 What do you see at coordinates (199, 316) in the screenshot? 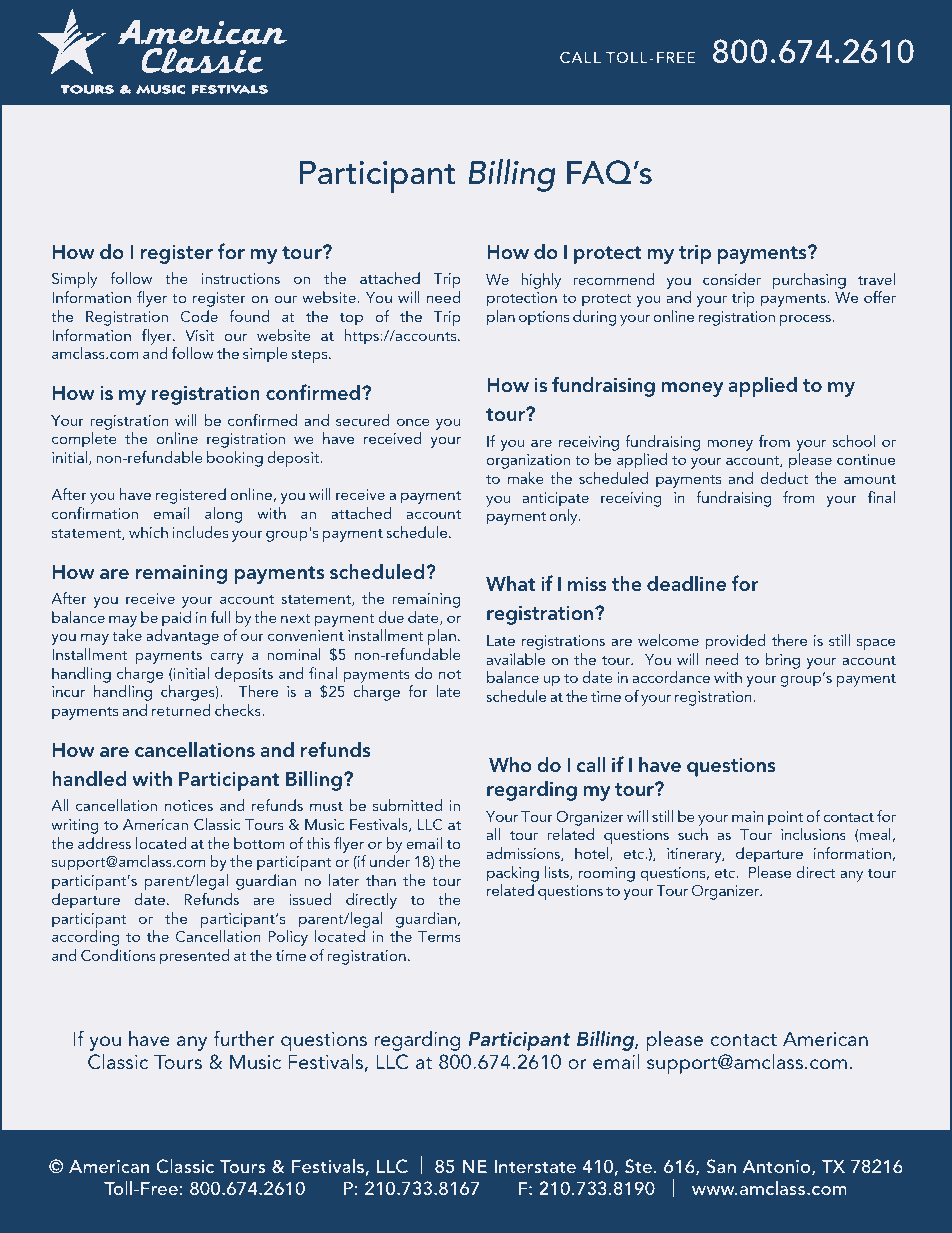
I see `Code` at bounding box center [199, 316].
